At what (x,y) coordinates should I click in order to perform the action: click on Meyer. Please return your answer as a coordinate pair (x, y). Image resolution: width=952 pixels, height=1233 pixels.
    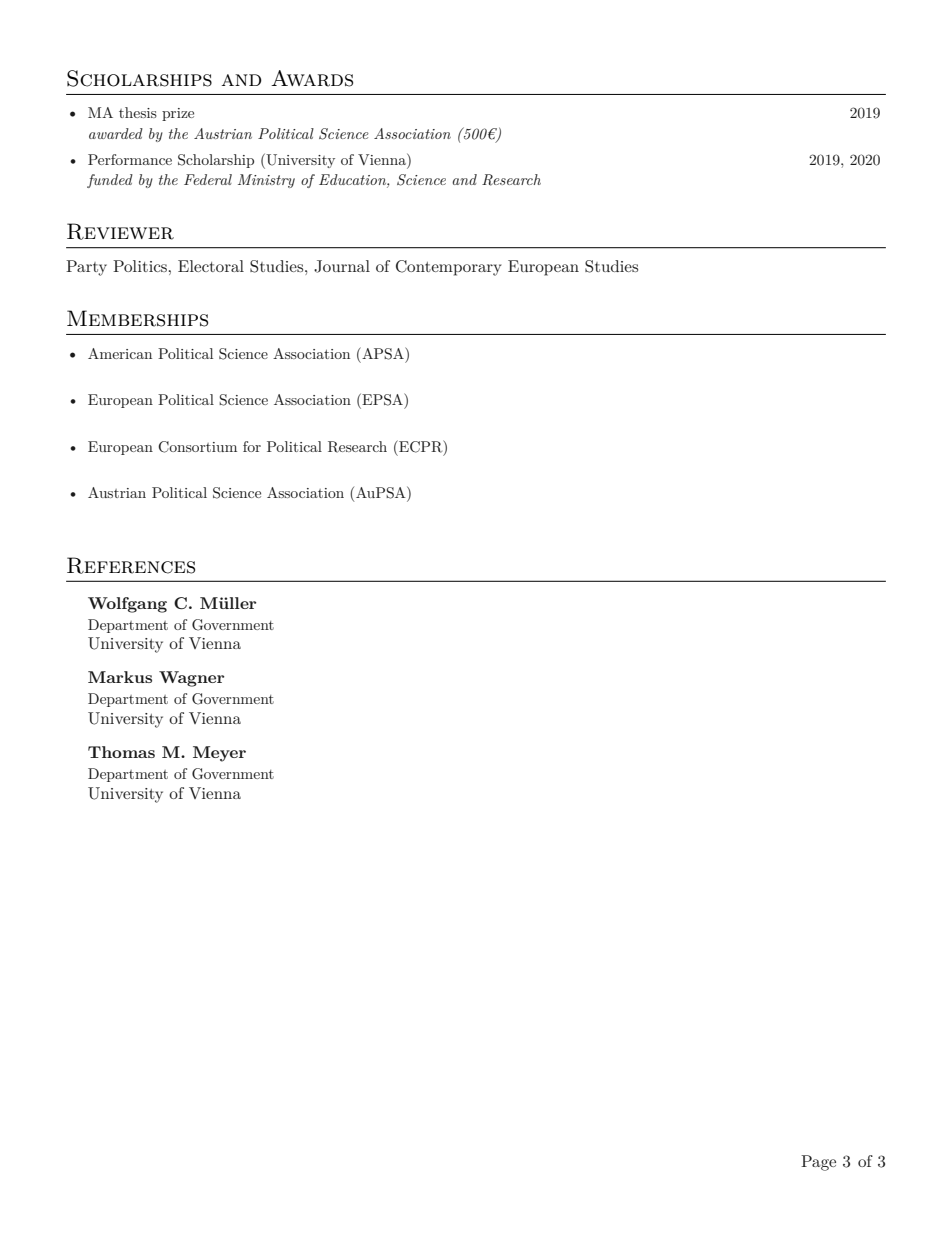
    Looking at the image, I should click on (219, 754).
